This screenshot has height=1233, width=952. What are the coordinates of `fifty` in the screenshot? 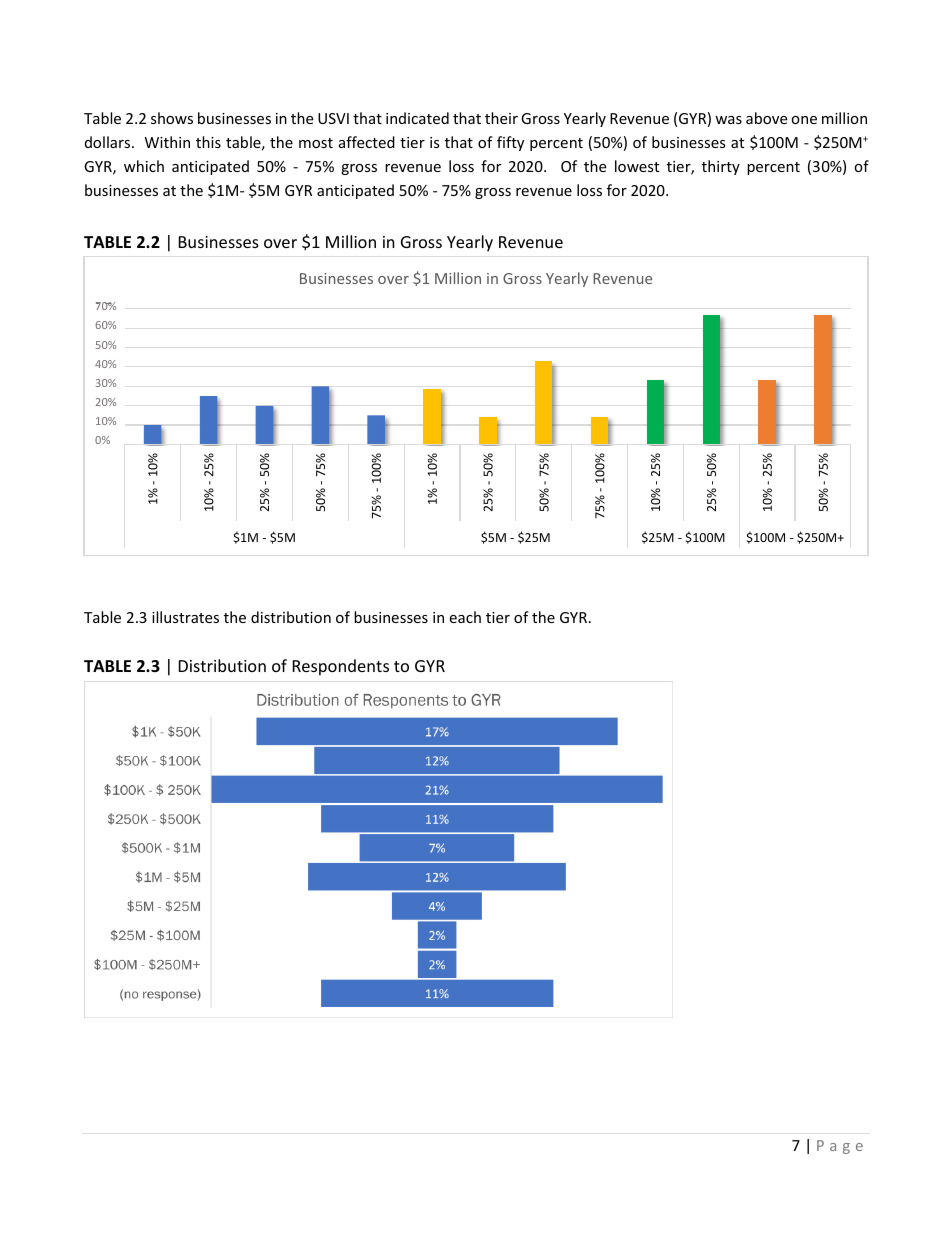 It's located at (510, 143).
